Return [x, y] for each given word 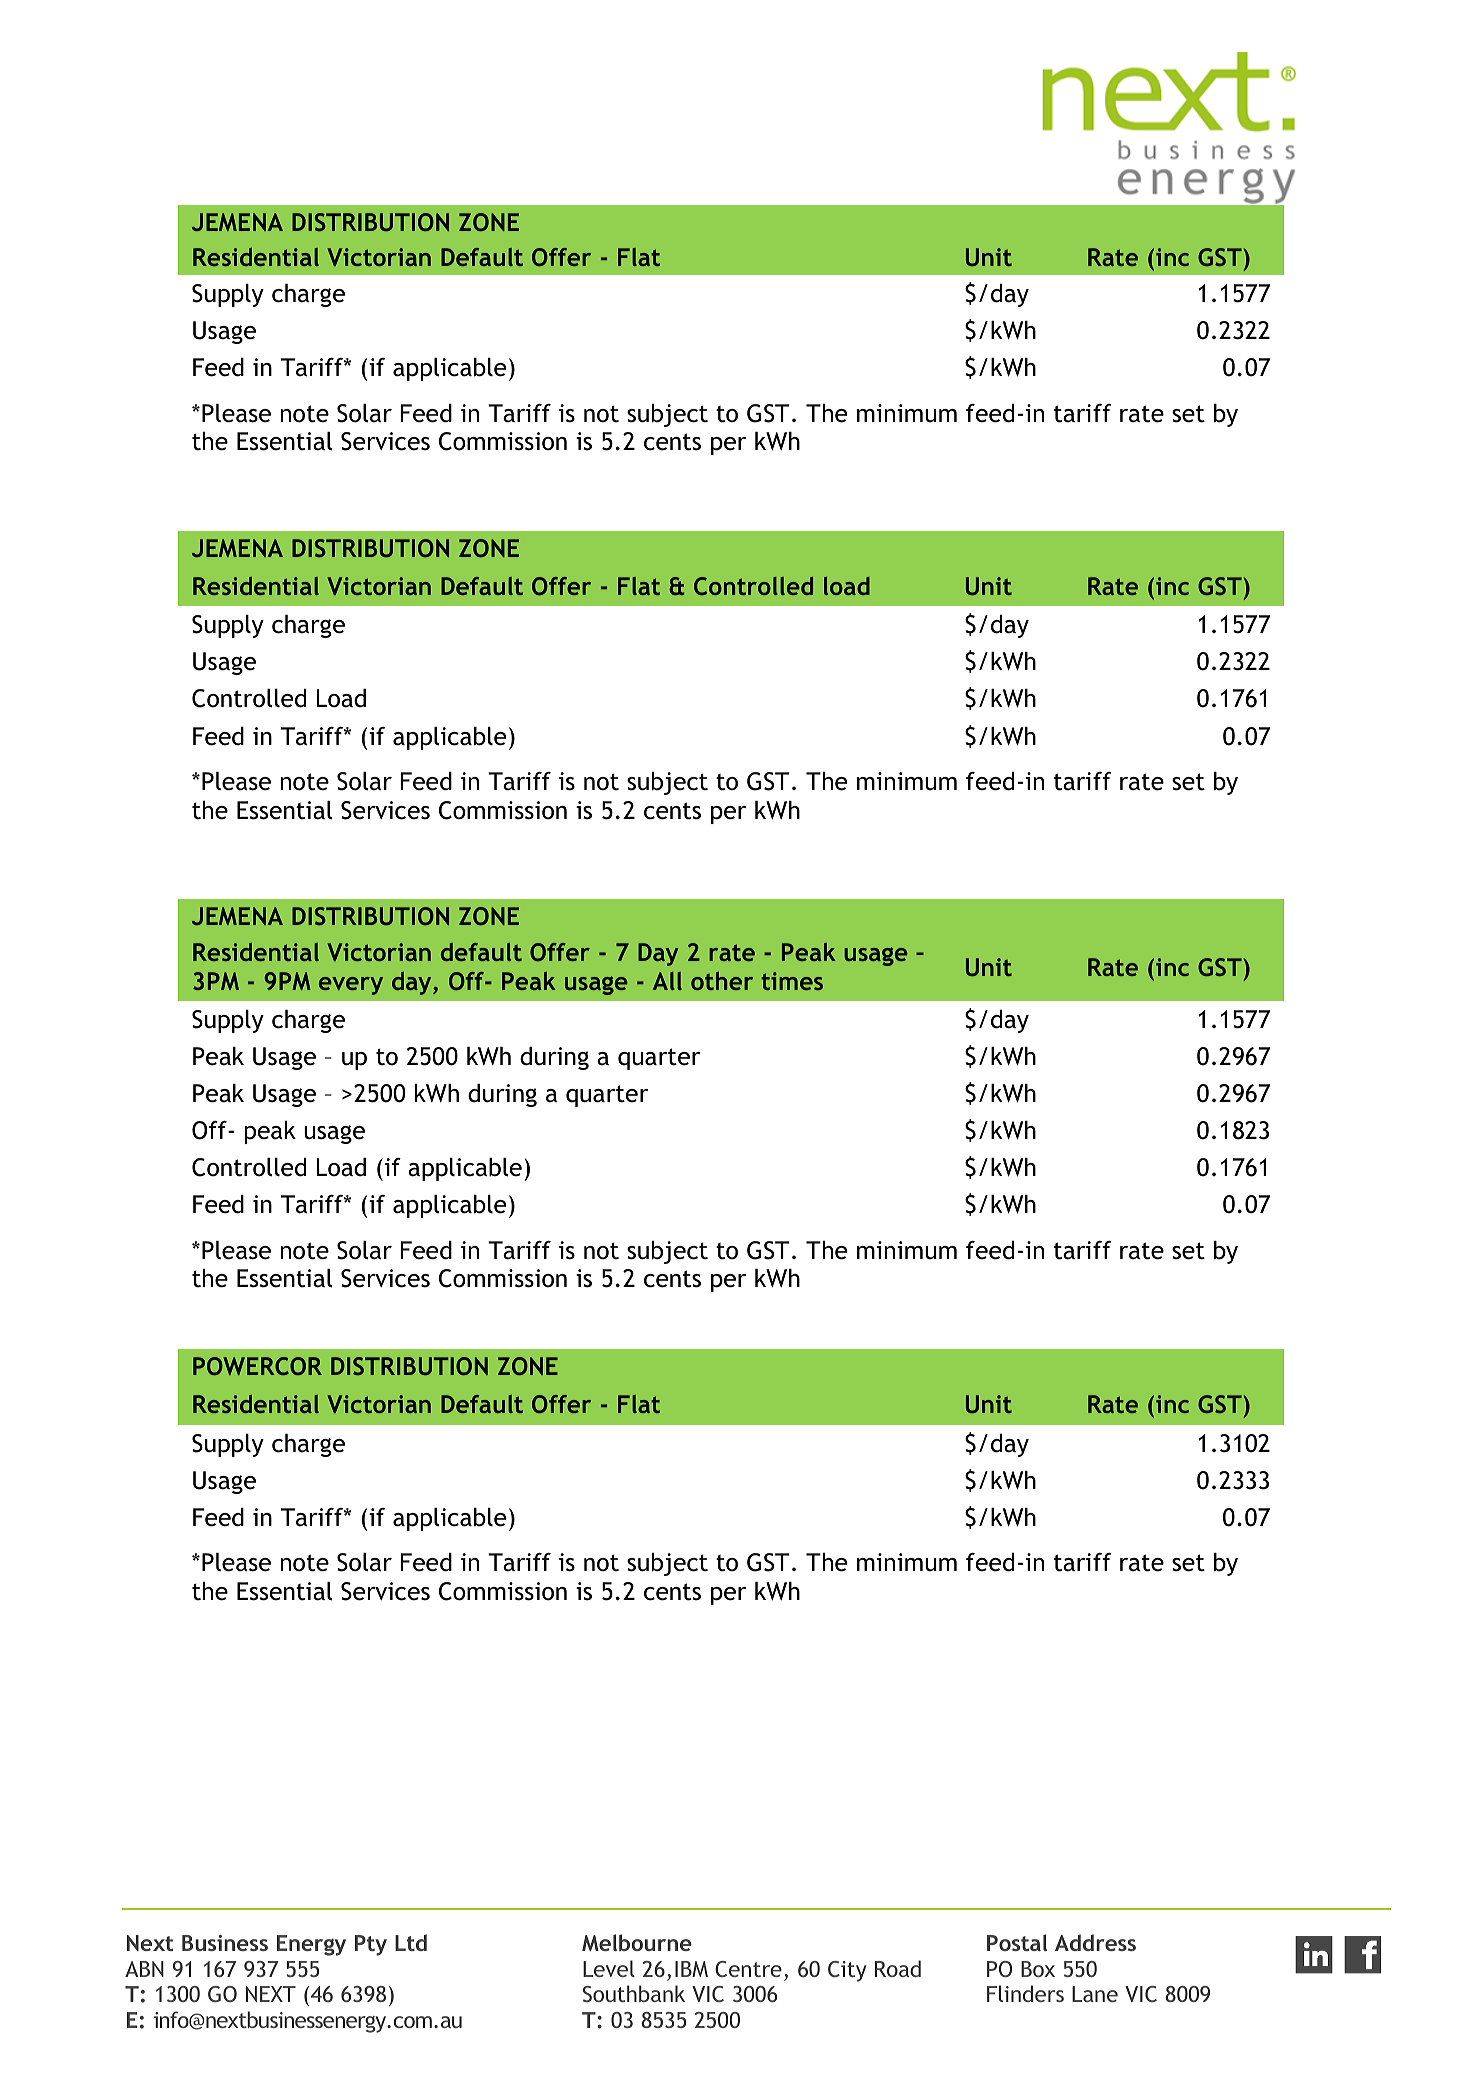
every [351, 986]
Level [609, 1968]
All [667, 981]
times [792, 981]
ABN [144, 1969]
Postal [1017, 1942]
